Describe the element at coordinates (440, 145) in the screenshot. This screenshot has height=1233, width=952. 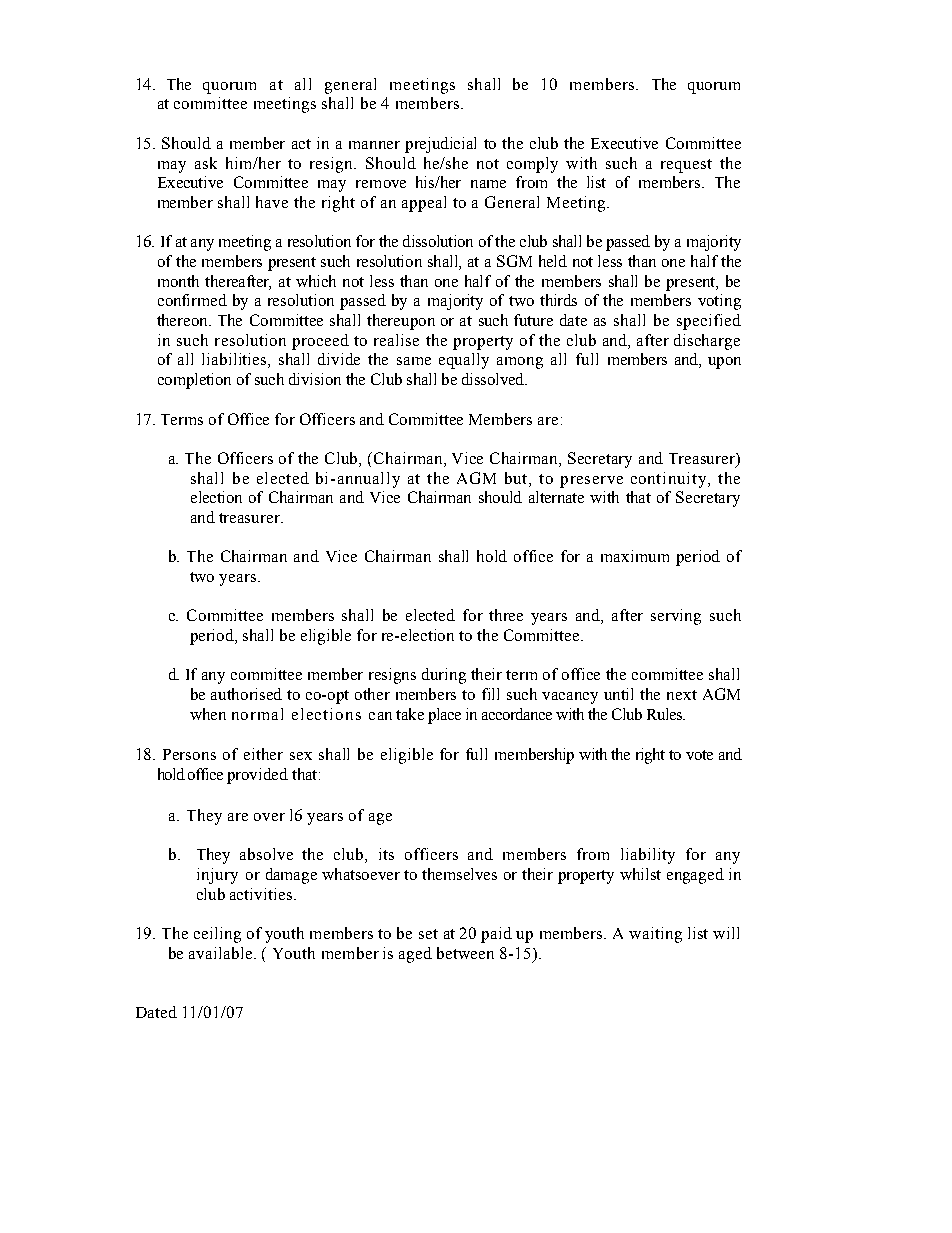
I see `prejudicial` at that location.
